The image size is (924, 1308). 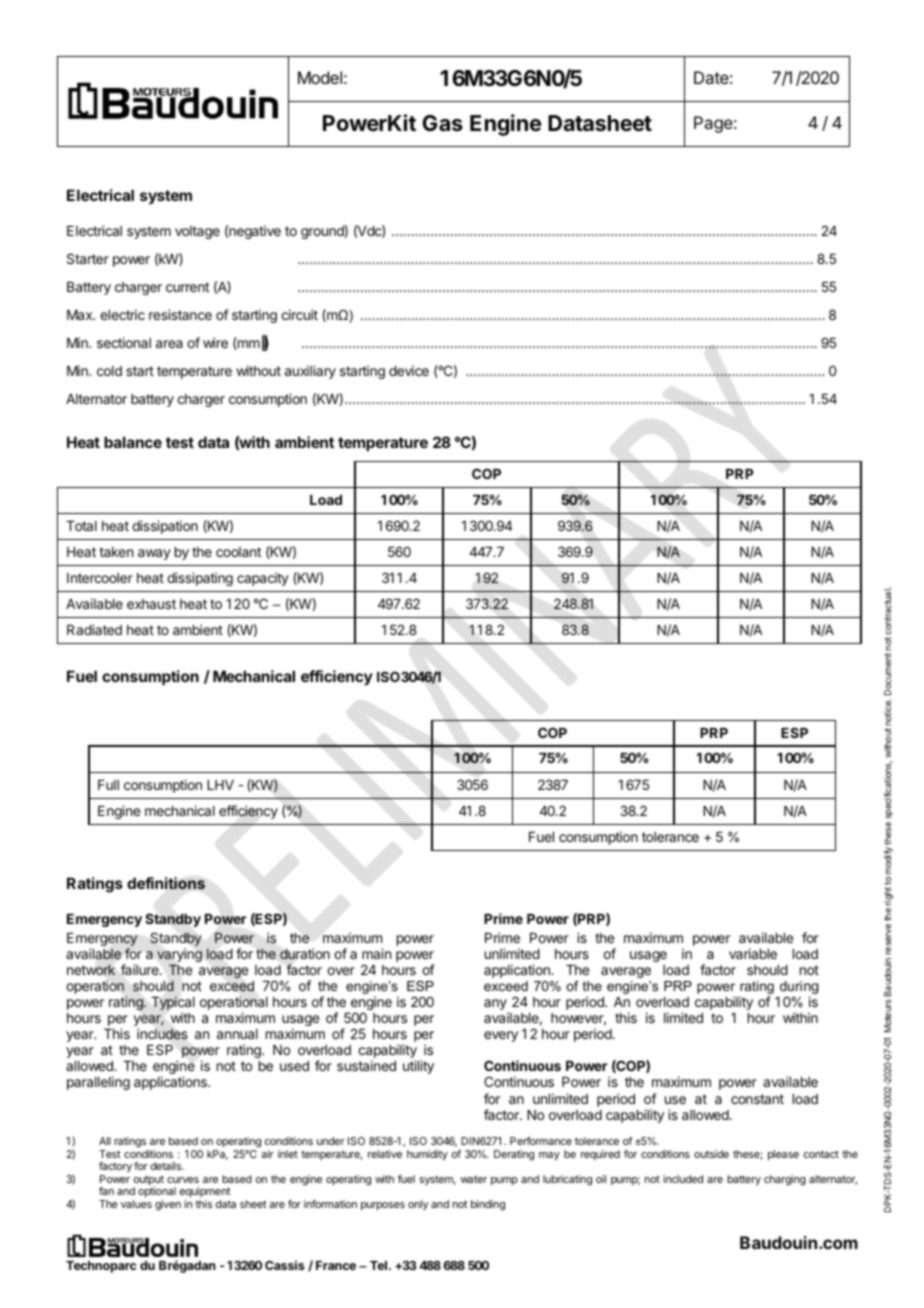 I want to click on Model, so click(x=320, y=77).
